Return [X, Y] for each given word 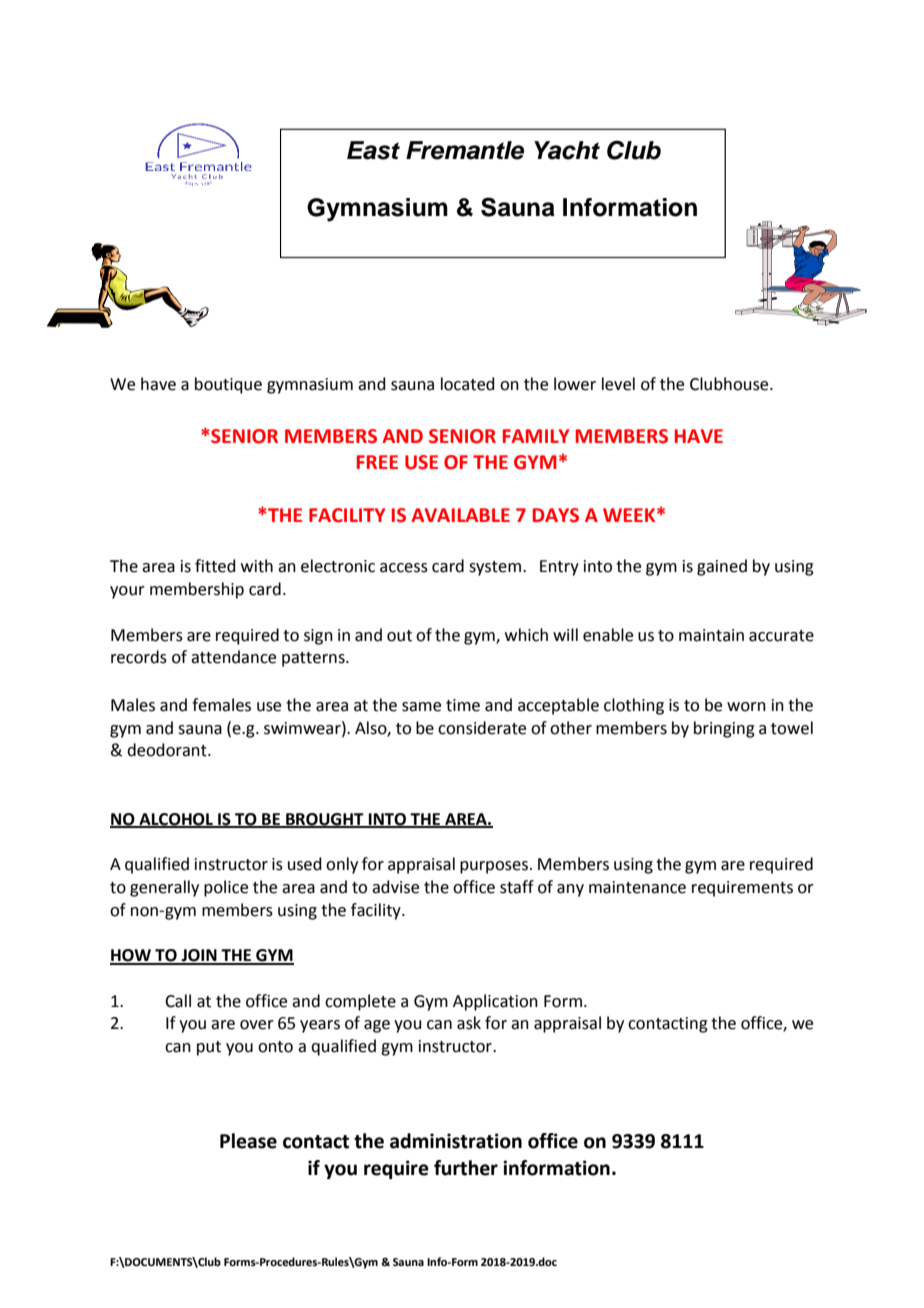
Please [248, 1141]
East [373, 150]
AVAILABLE [460, 515]
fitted [215, 566]
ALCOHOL [176, 820]
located [468, 384]
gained [722, 567]
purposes [495, 867]
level [618, 384]
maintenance [637, 887]
